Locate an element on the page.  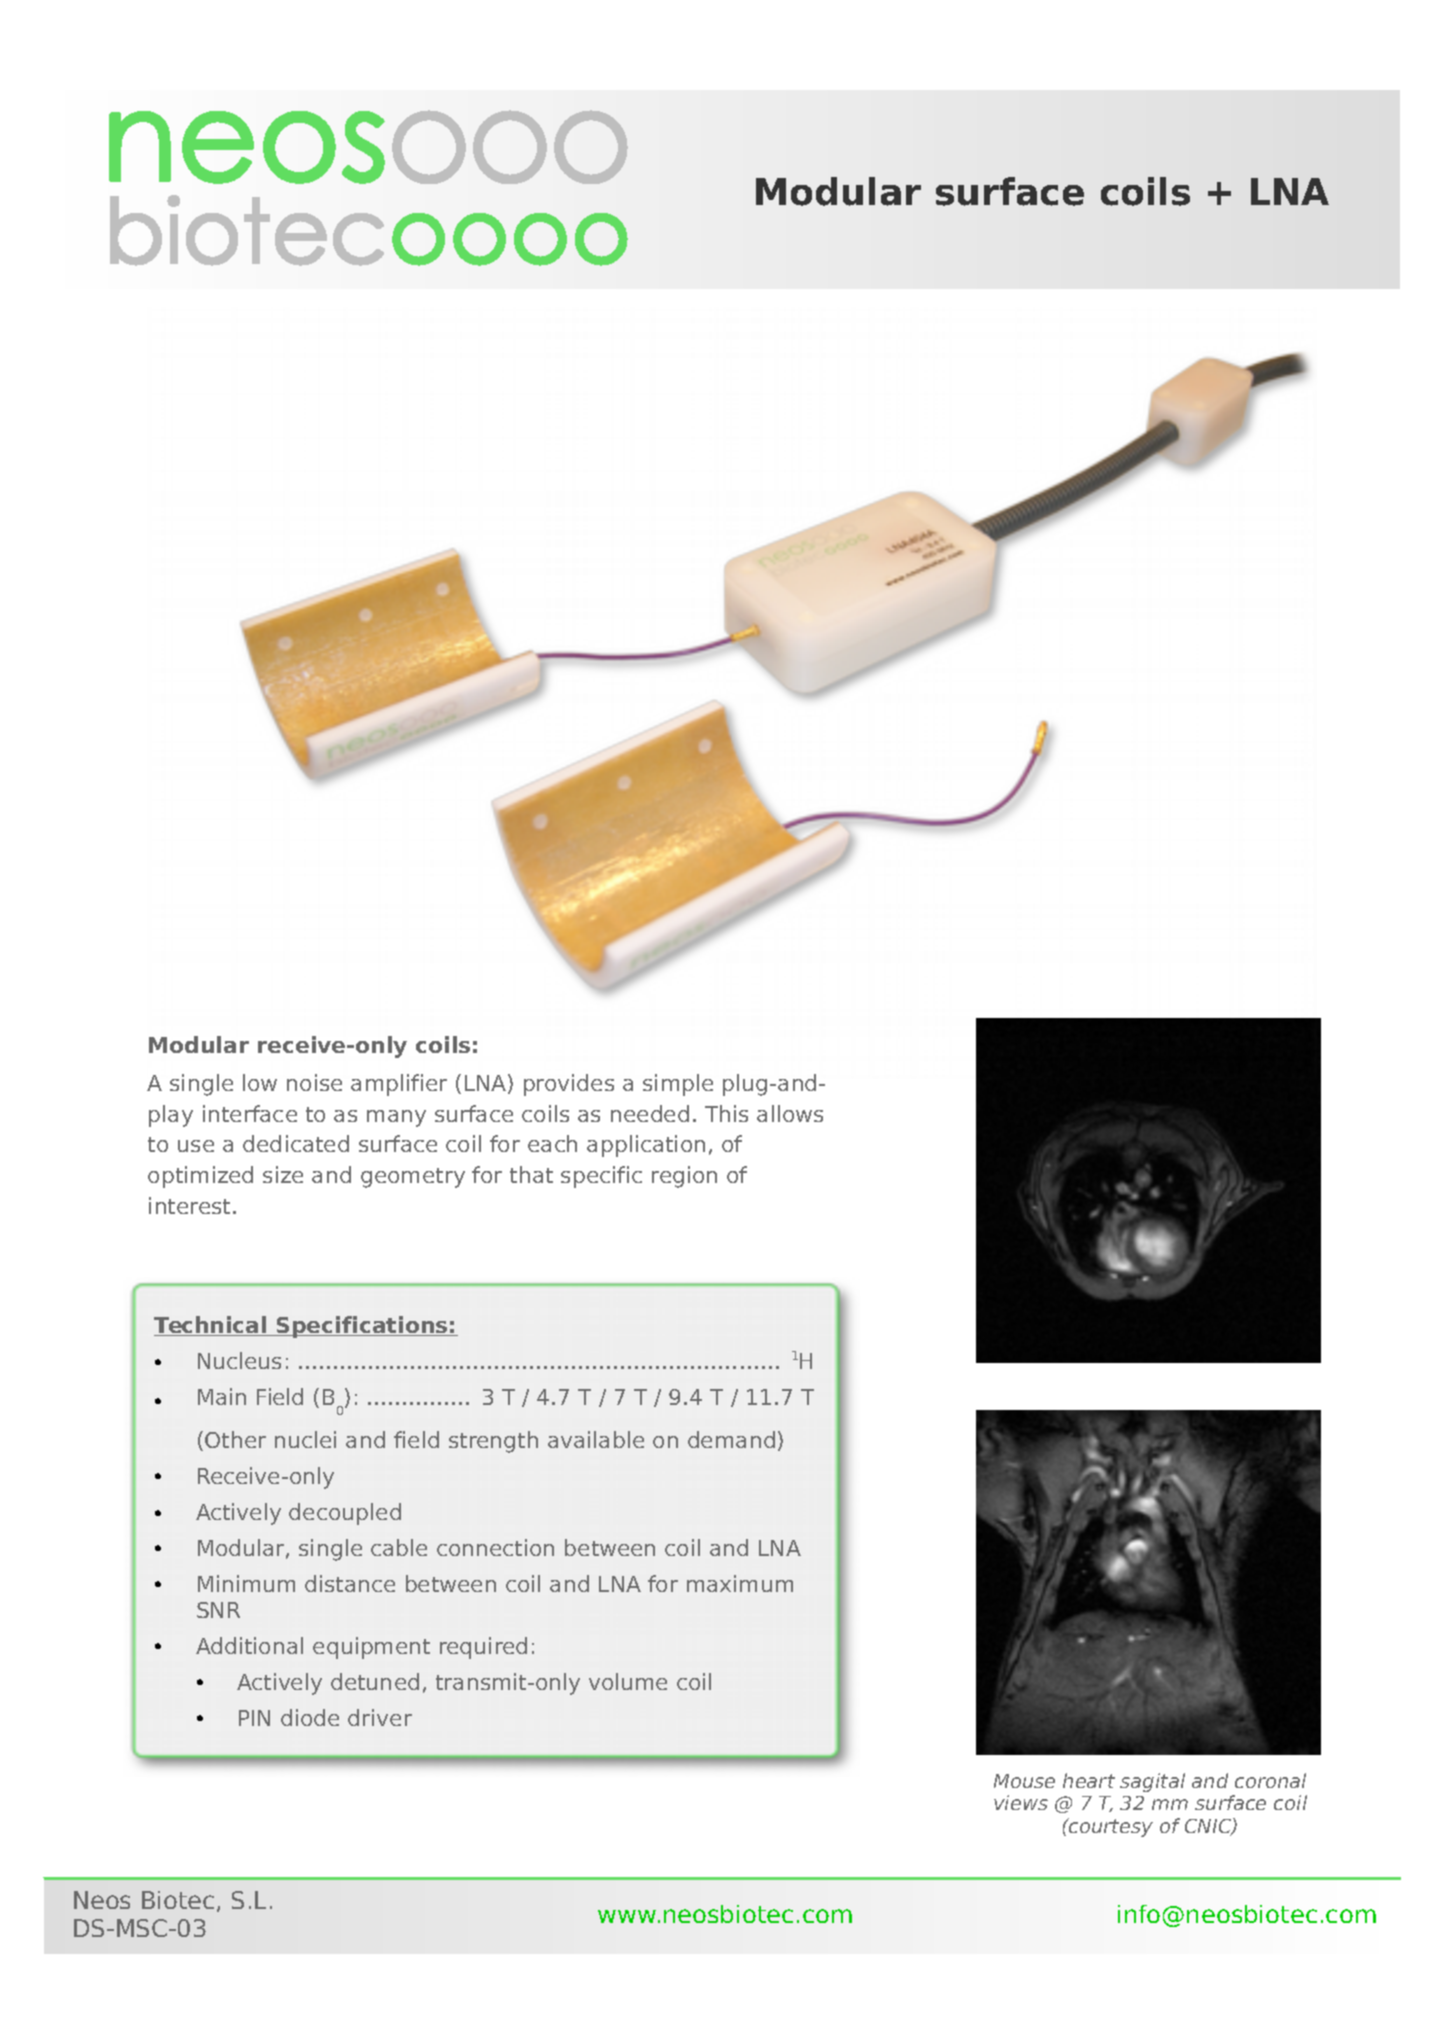
noise is located at coordinates (314, 1082).
